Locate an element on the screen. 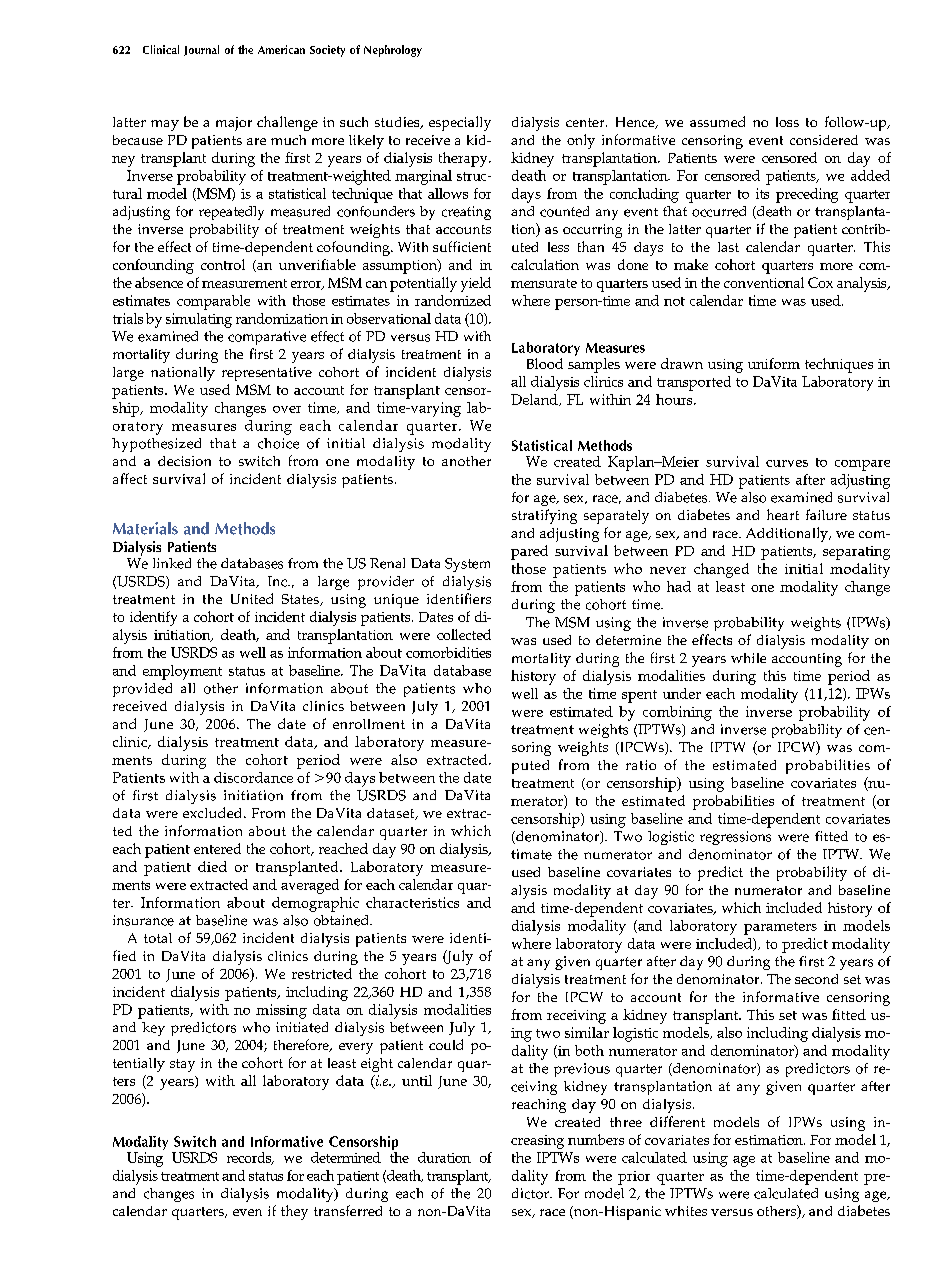  characteristics is located at coordinates (412, 902).
